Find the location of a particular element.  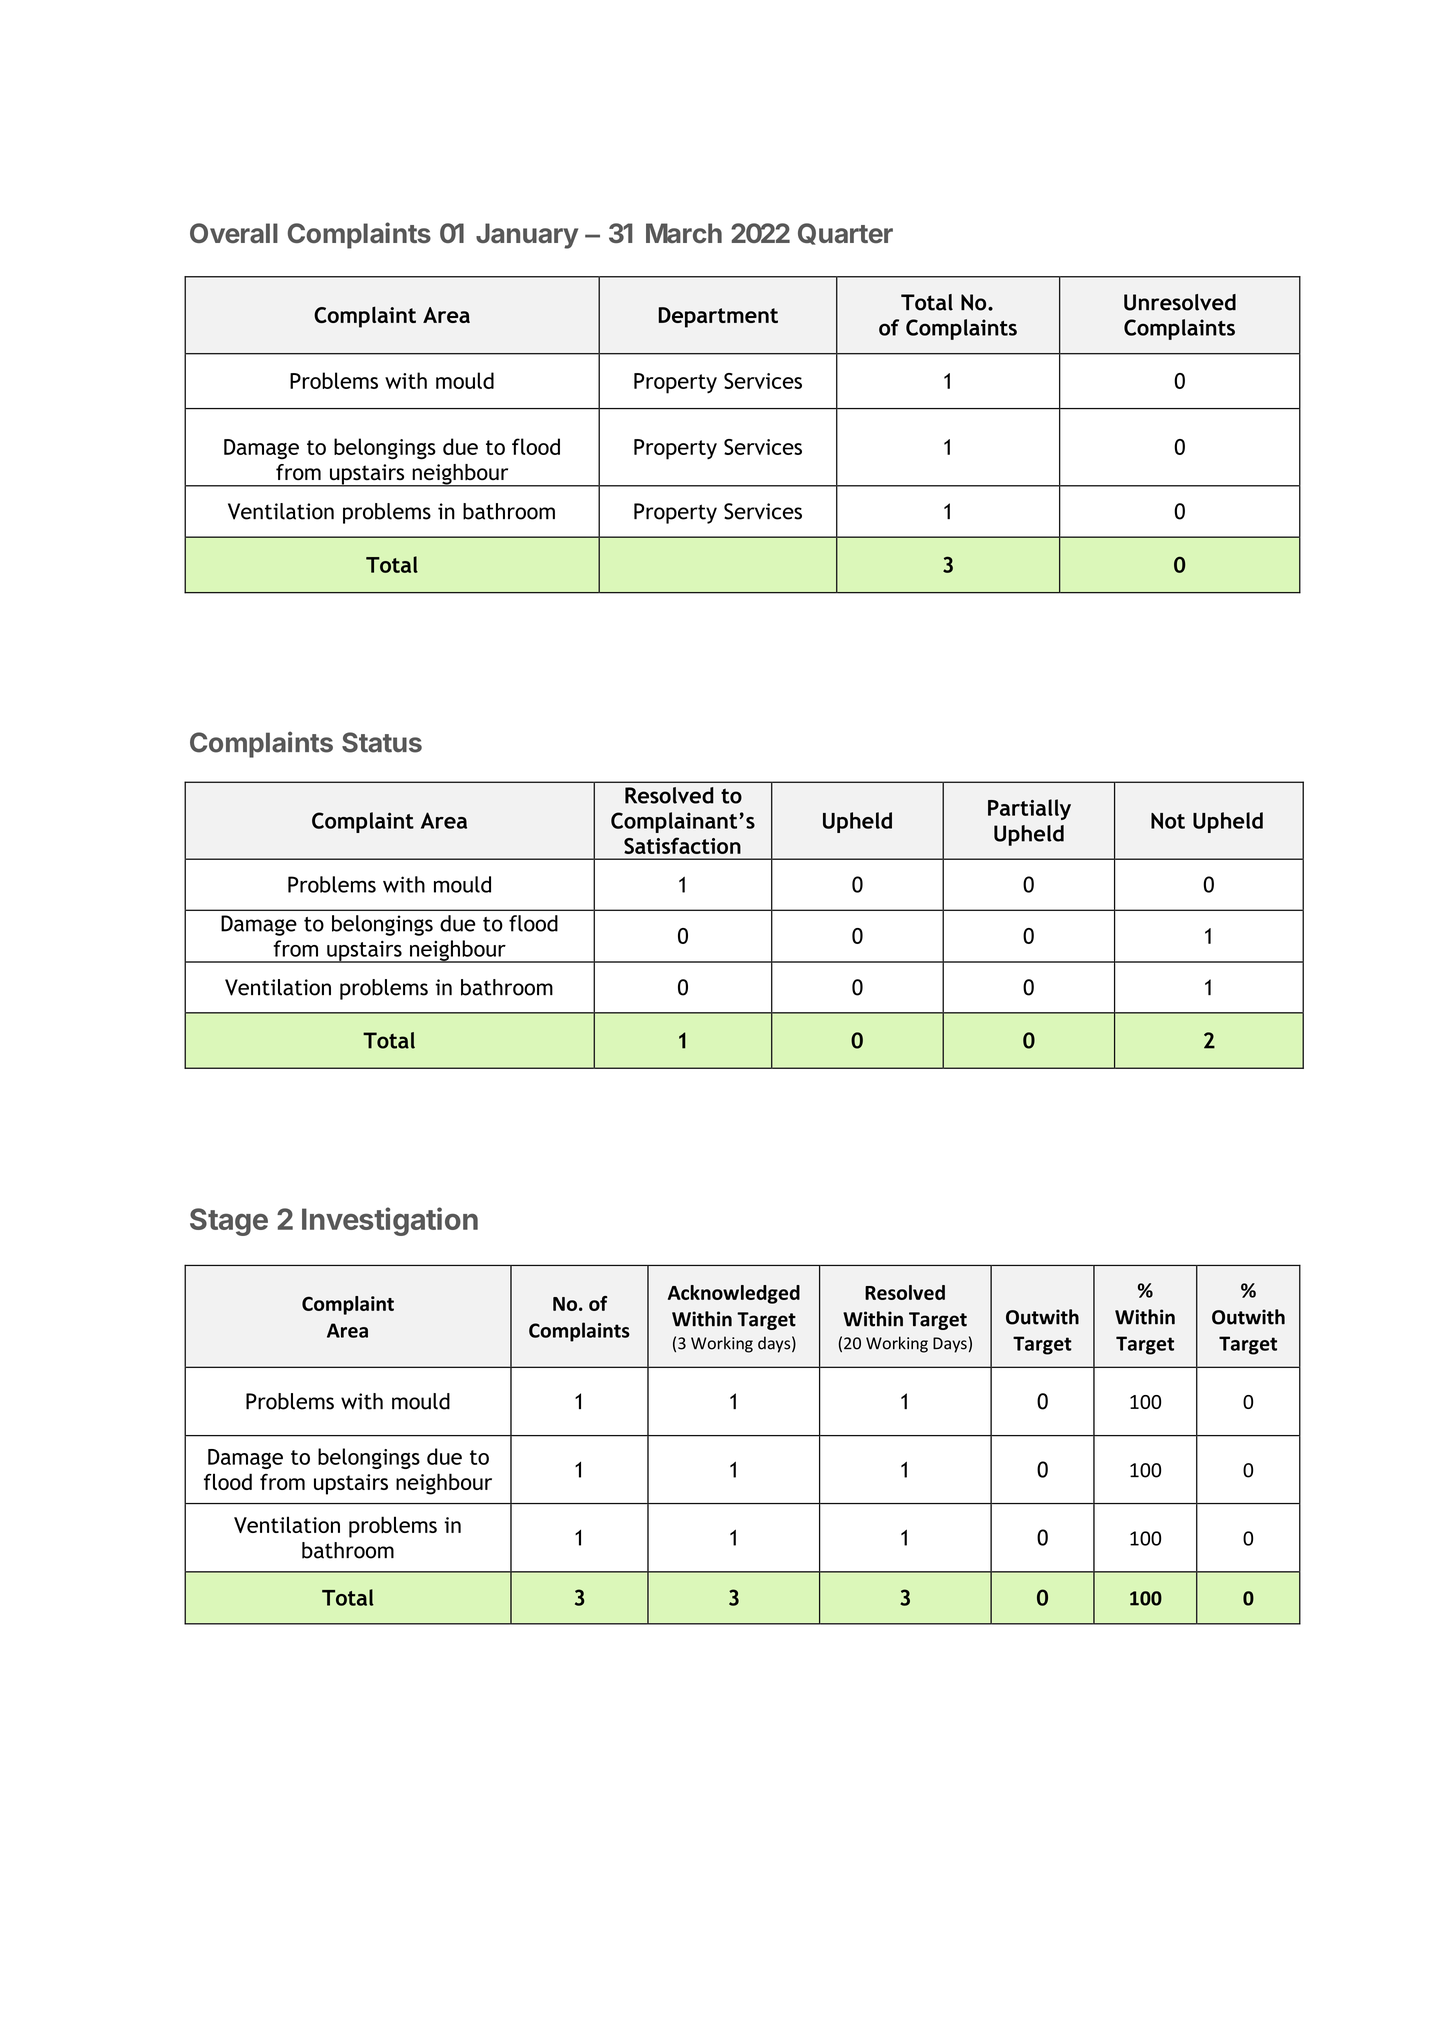

March is located at coordinates (684, 233).
